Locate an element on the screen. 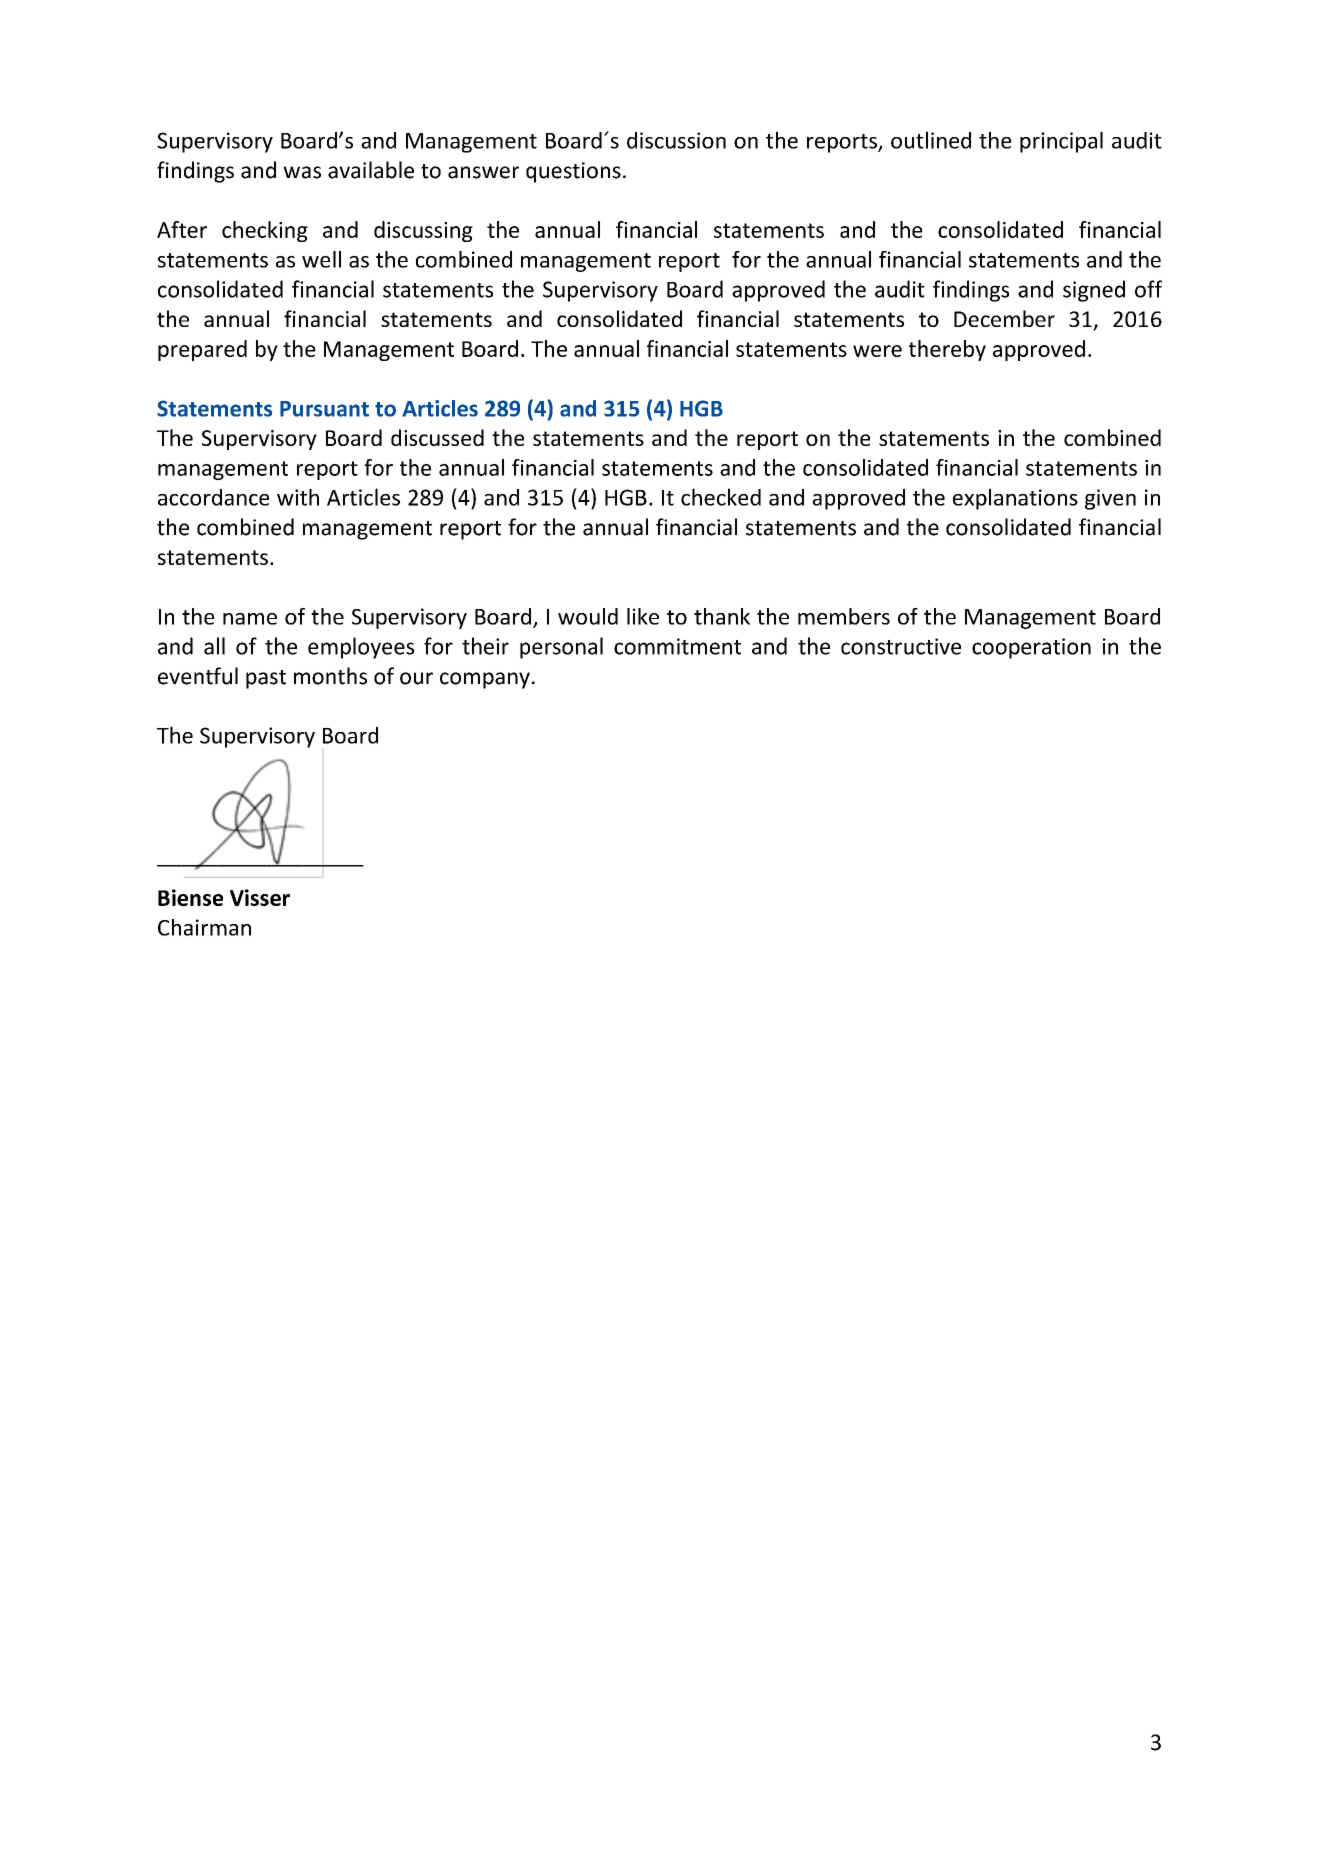  explanations is located at coordinates (1015, 499).
